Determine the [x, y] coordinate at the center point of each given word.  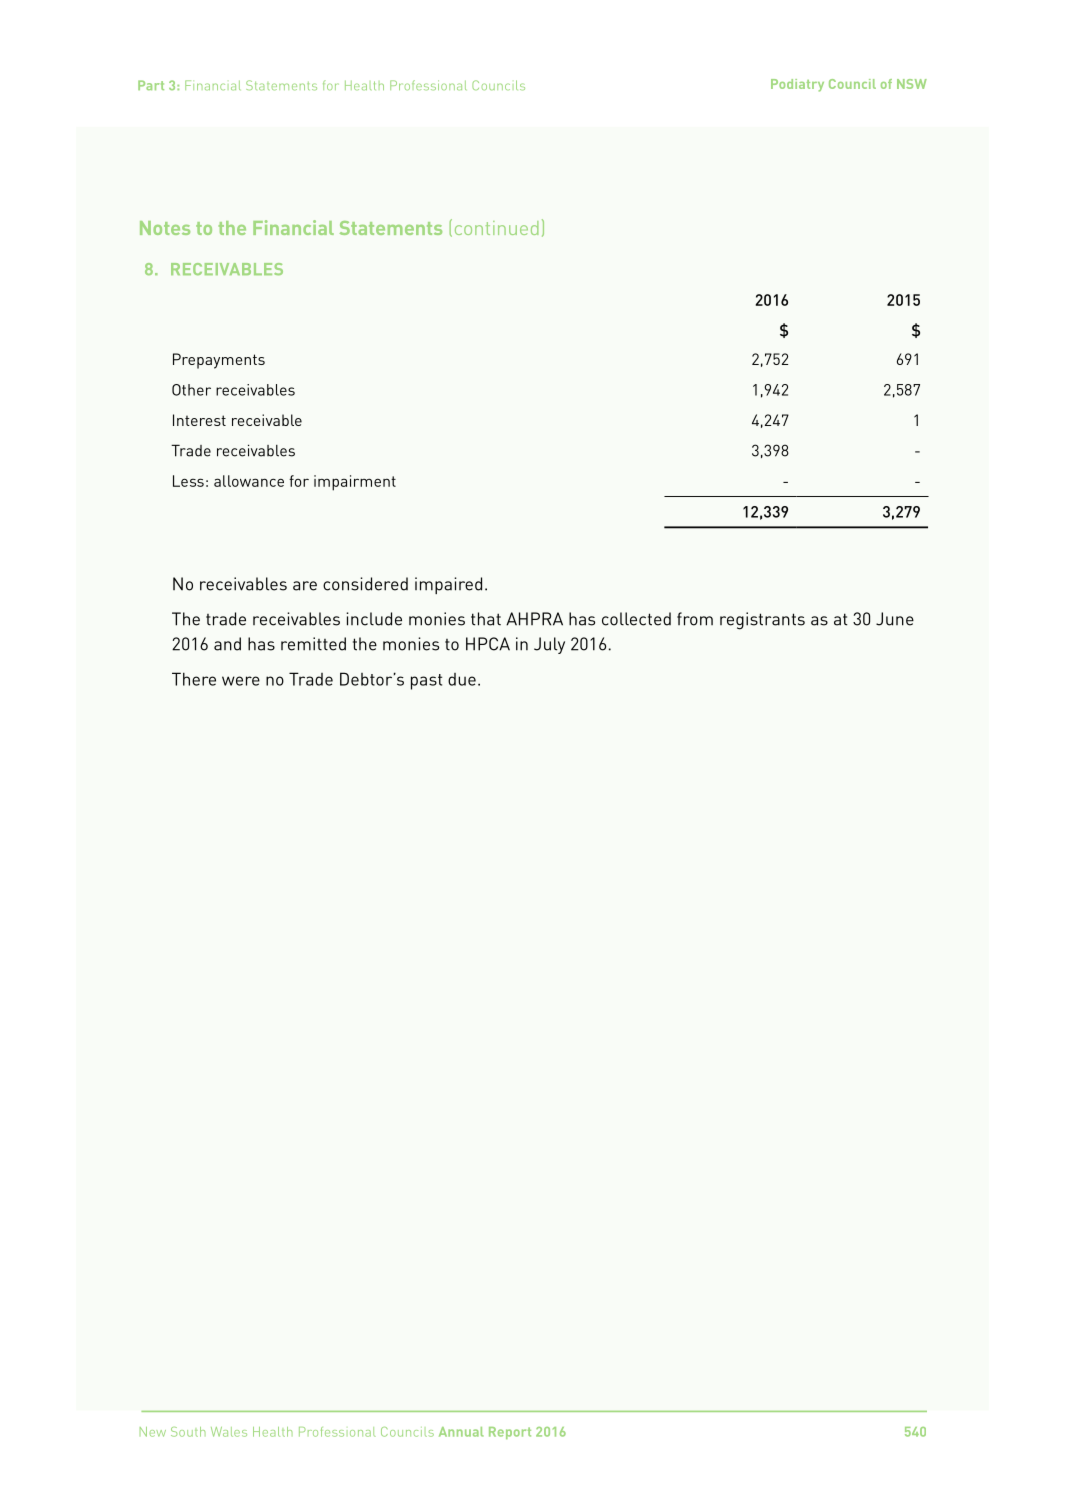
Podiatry [797, 85]
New [153, 1432]
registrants [762, 621]
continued [497, 228]
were [241, 681]
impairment [355, 483]
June [895, 619]
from [695, 619]
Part [151, 85]
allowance [249, 481]
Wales [229, 1432]
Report [510, 1433]
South [188, 1432]
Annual [461, 1432]
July [549, 645]
